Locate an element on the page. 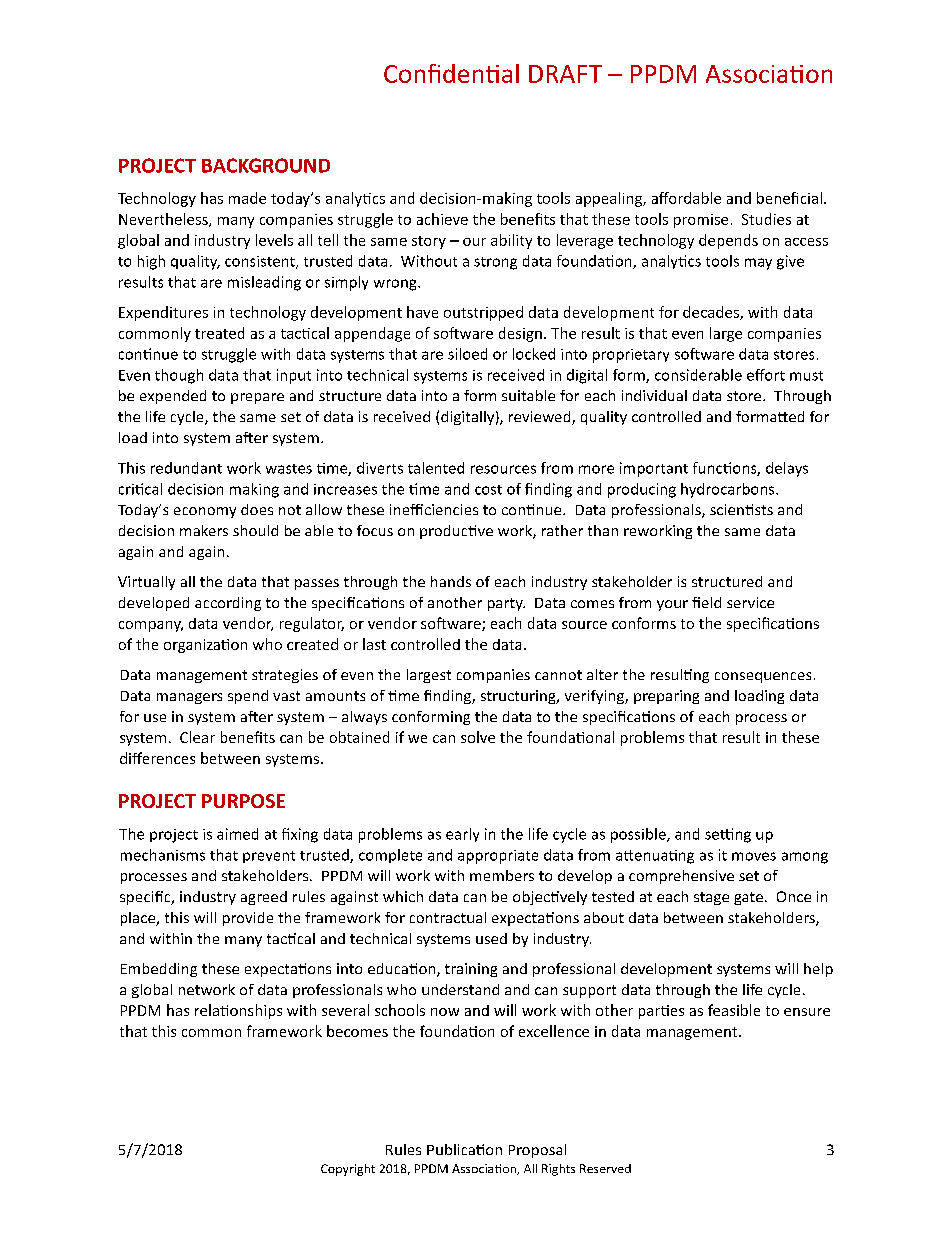  Publication is located at coordinates (464, 1149).
